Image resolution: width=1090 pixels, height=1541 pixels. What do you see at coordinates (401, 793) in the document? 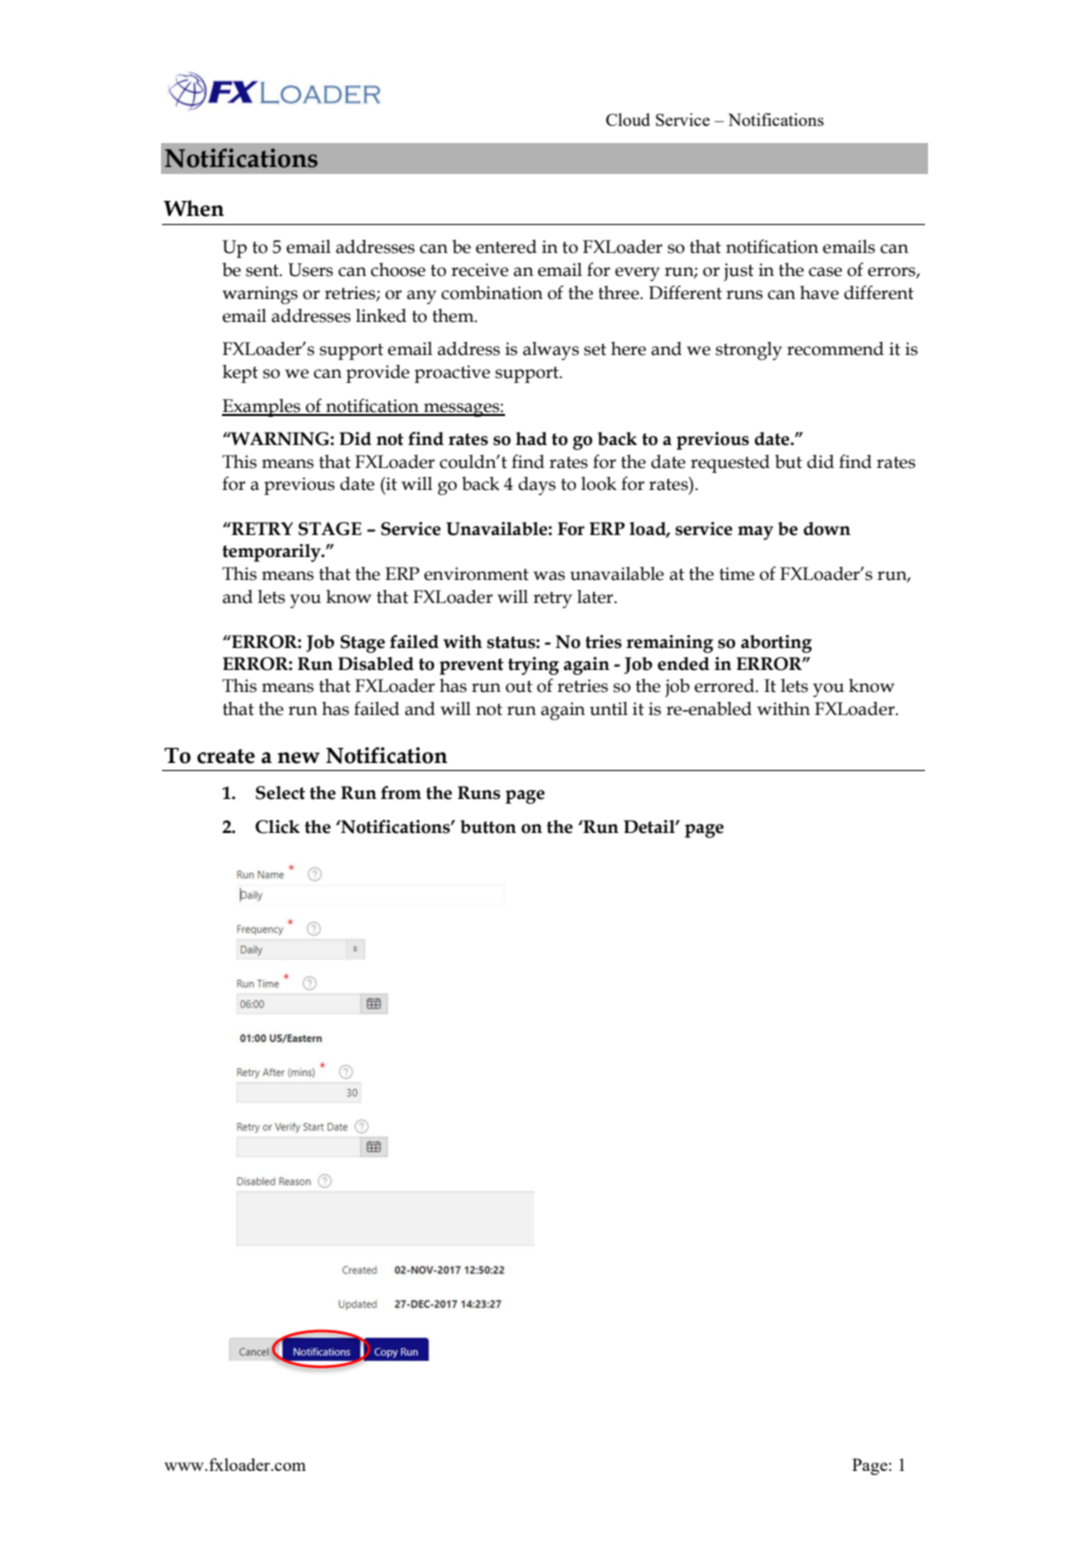
I see `from` at bounding box center [401, 793].
